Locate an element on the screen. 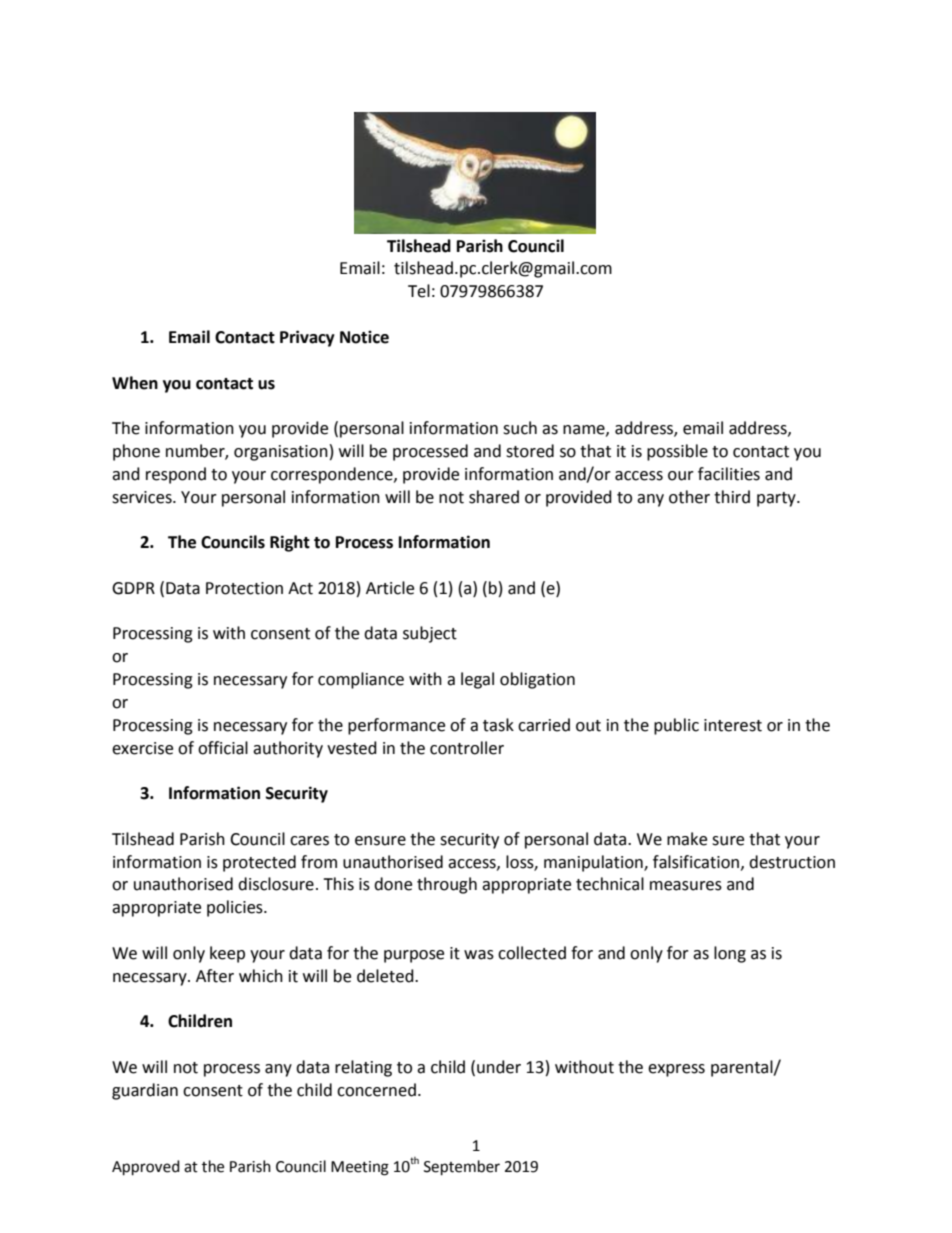 The image size is (952, 1233). long is located at coordinates (730, 954).
